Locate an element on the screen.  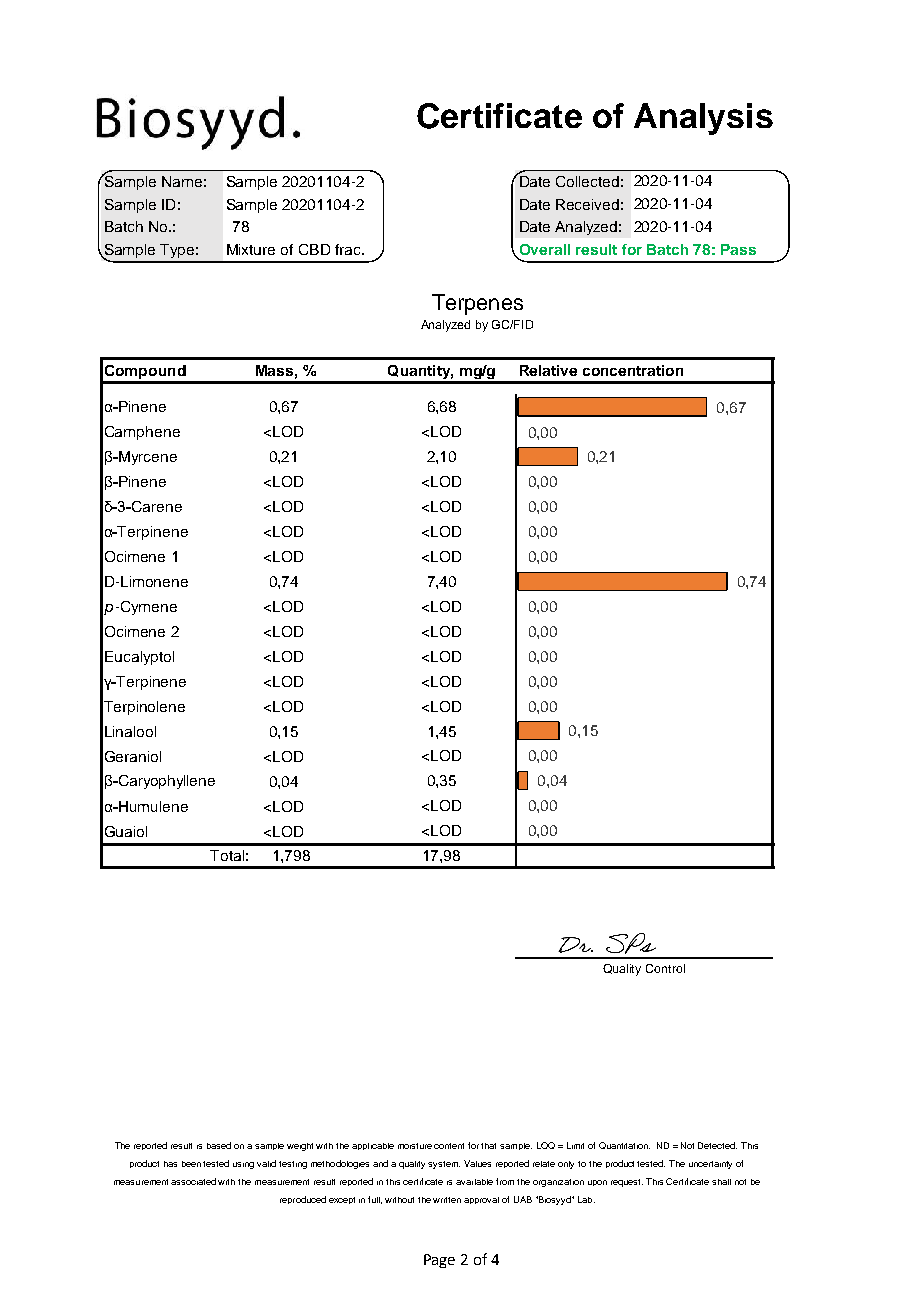
Camphene is located at coordinates (142, 433).
